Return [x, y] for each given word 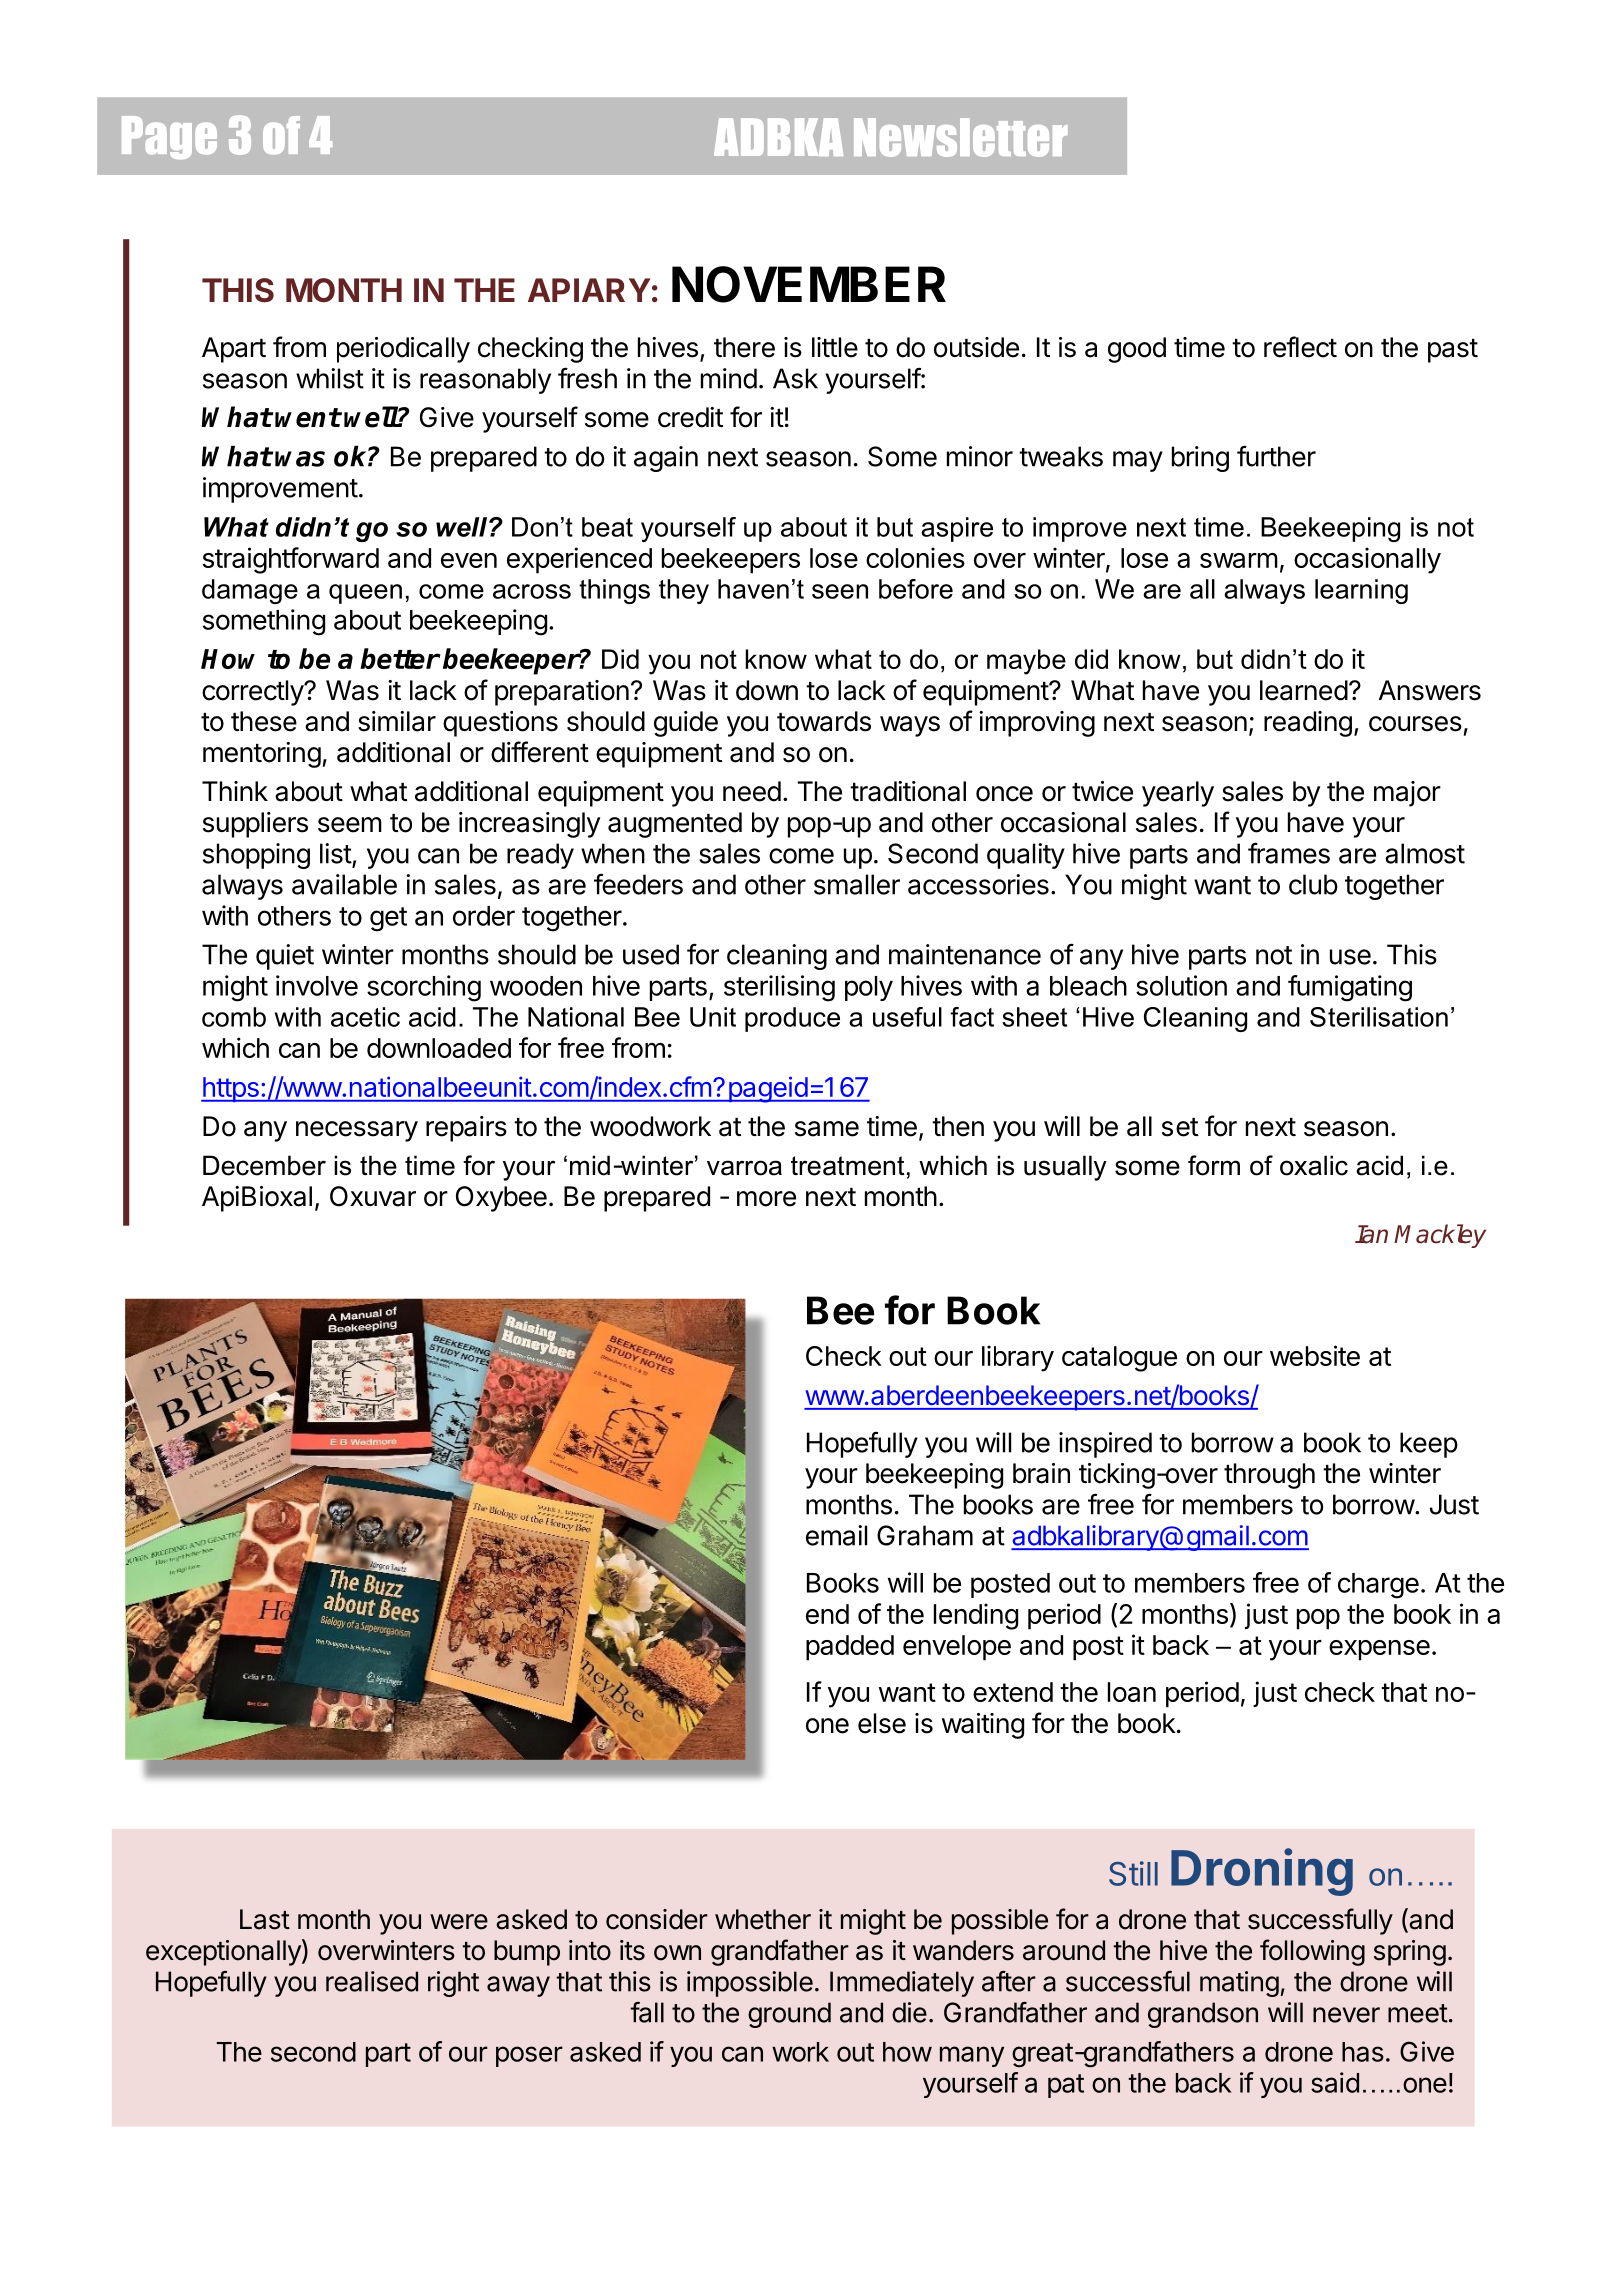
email [836, 1535]
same [827, 1129]
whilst [330, 378]
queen [365, 594]
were [459, 1922]
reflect [1300, 347]
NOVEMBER [809, 284]
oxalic [1314, 1165]
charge [1378, 1586]
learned [1304, 690]
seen [840, 591]
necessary [357, 1131]
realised [372, 1981]
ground [789, 2015]
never [1346, 2015]
